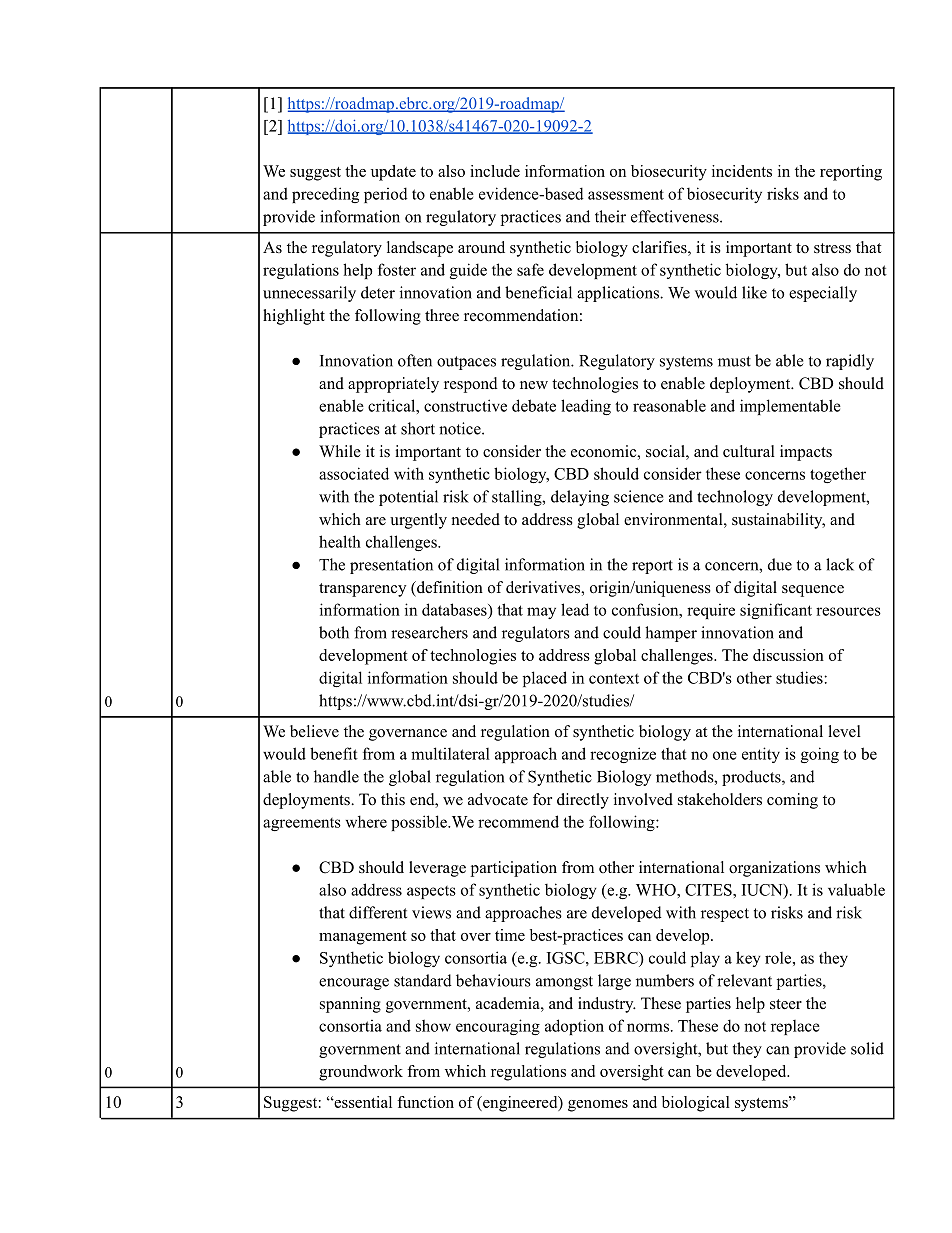 This page has width=952, height=1233. Describe the element at coordinates (386, 195) in the page. I see `period` at that location.
